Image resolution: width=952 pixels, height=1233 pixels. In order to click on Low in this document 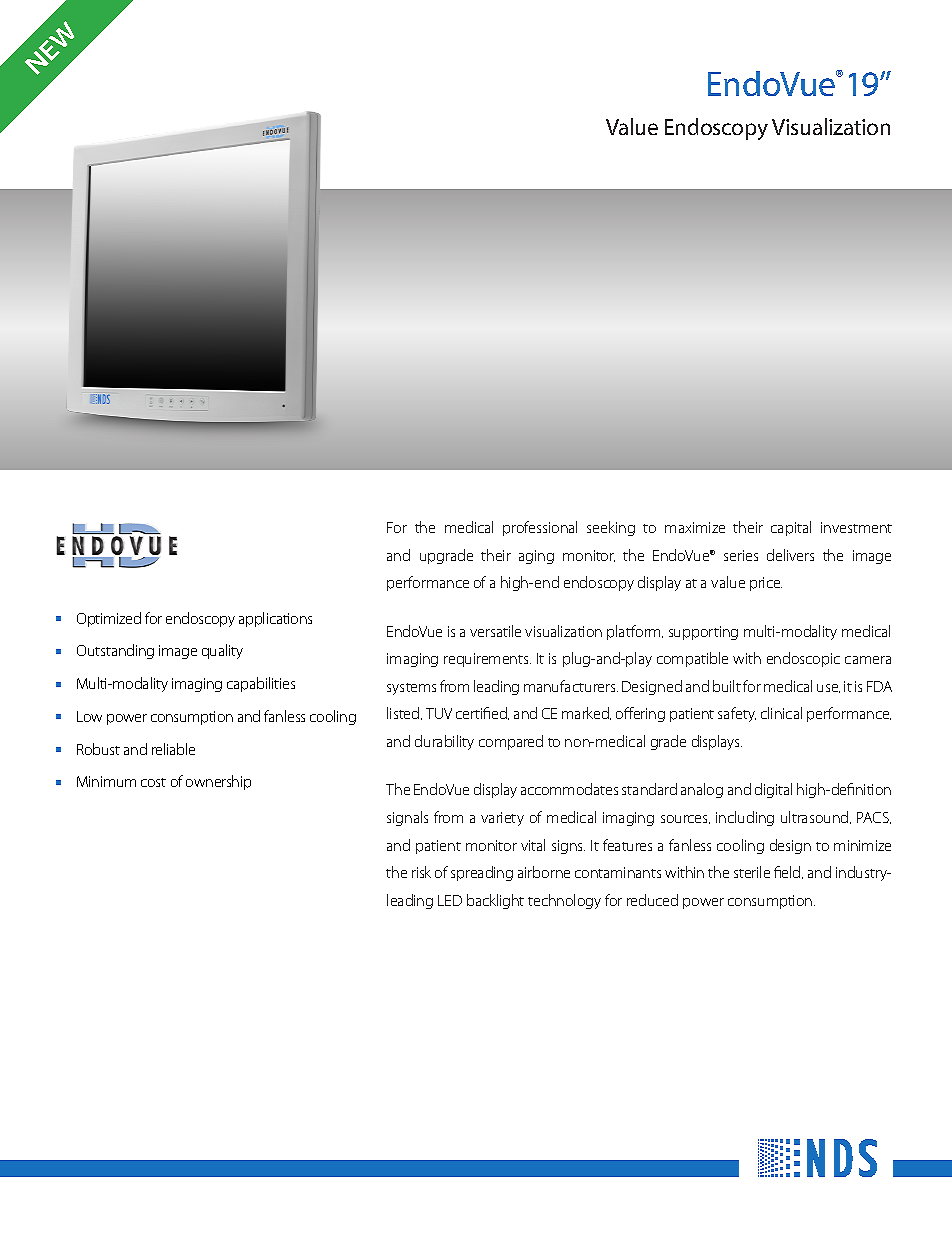, I will do `click(89, 716)`.
